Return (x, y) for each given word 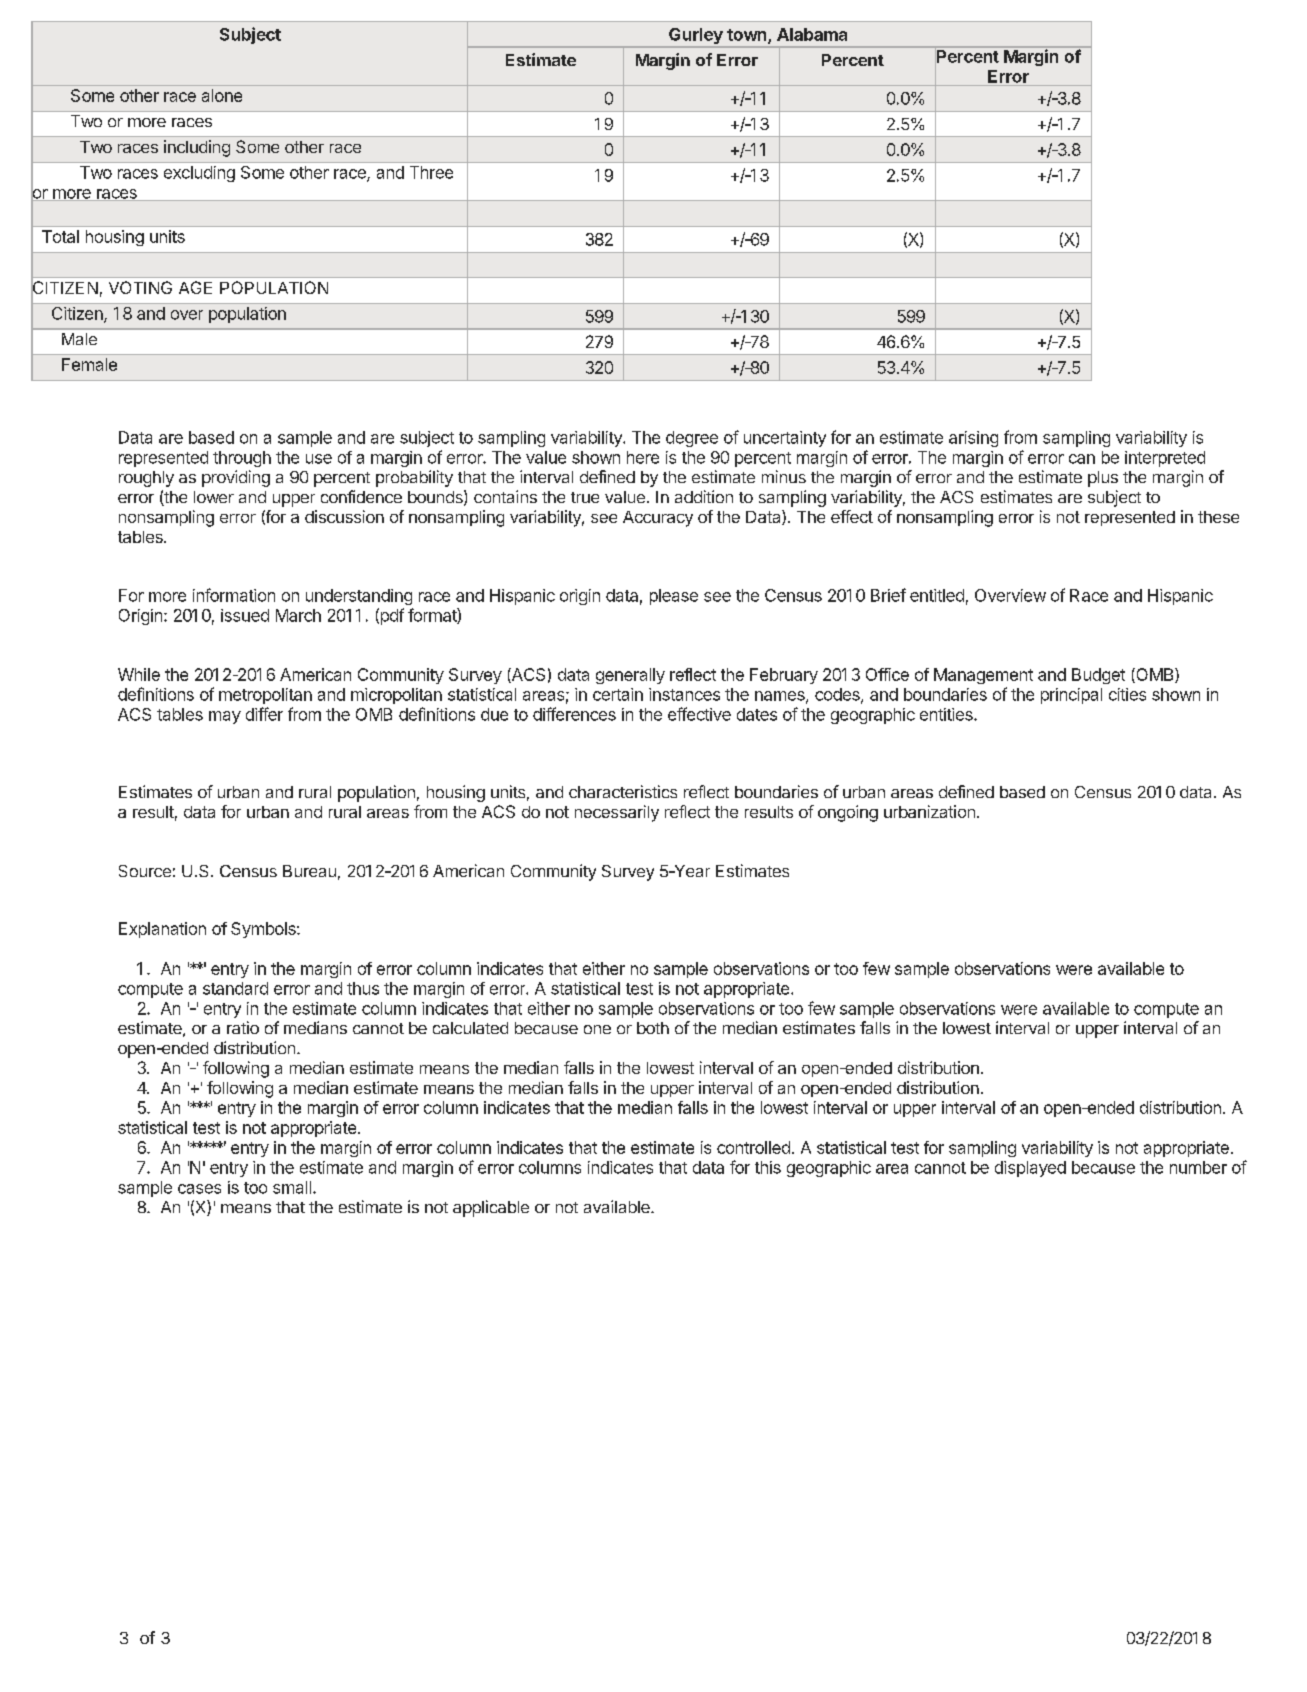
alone (222, 95)
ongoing (848, 813)
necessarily (617, 813)
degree (692, 439)
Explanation (162, 930)
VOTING (140, 287)
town (748, 36)
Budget (1098, 676)
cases (199, 1189)
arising (973, 439)
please (674, 597)
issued (245, 615)
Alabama (812, 34)
